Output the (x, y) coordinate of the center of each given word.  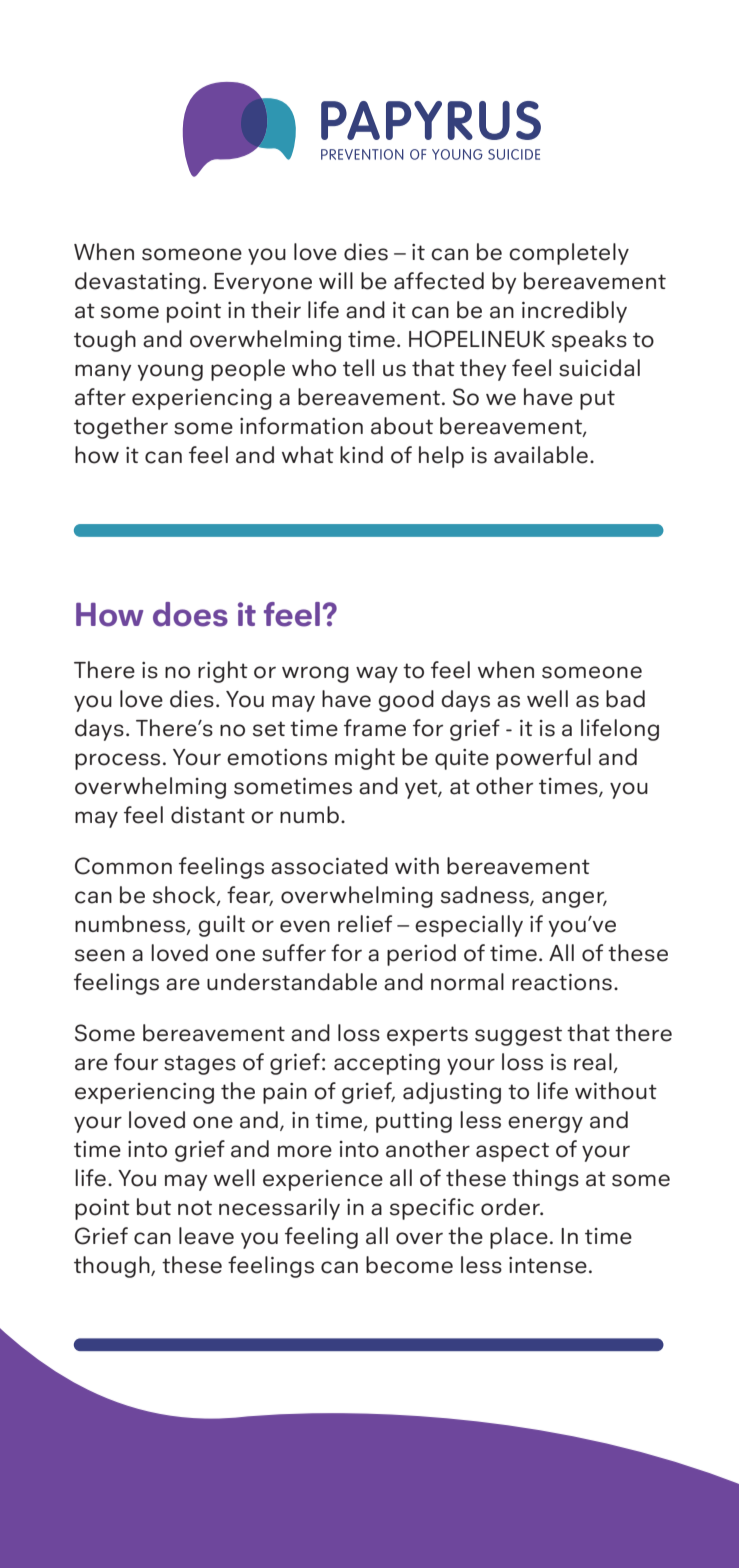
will (336, 280)
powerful (543, 759)
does (190, 614)
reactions (562, 982)
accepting (387, 1064)
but (154, 1207)
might (365, 759)
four (136, 1062)
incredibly (574, 312)
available (541, 455)
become (409, 1265)
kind (361, 455)
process (117, 761)
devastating (137, 283)
